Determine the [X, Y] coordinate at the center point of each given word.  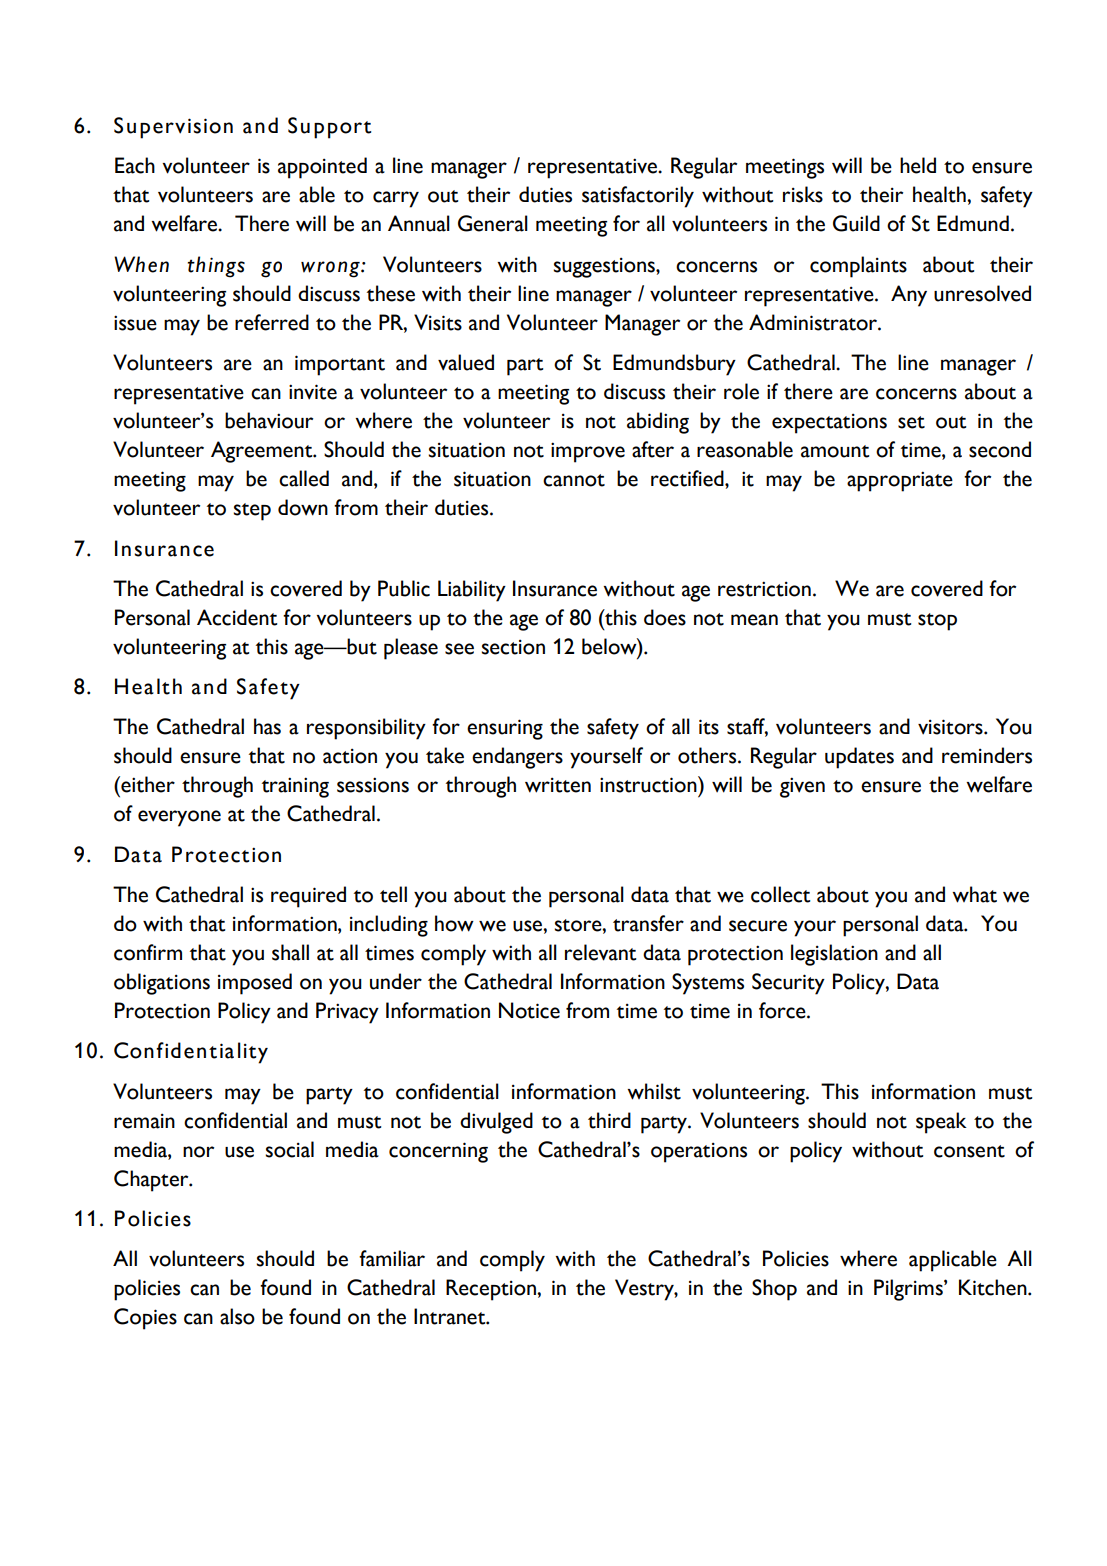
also [237, 1316]
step [252, 512]
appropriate [900, 481]
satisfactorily [638, 197]
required [308, 897]
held [918, 165]
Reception [492, 1290]
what [974, 894]
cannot [574, 480]
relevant [600, 952]
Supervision [173, 128]
